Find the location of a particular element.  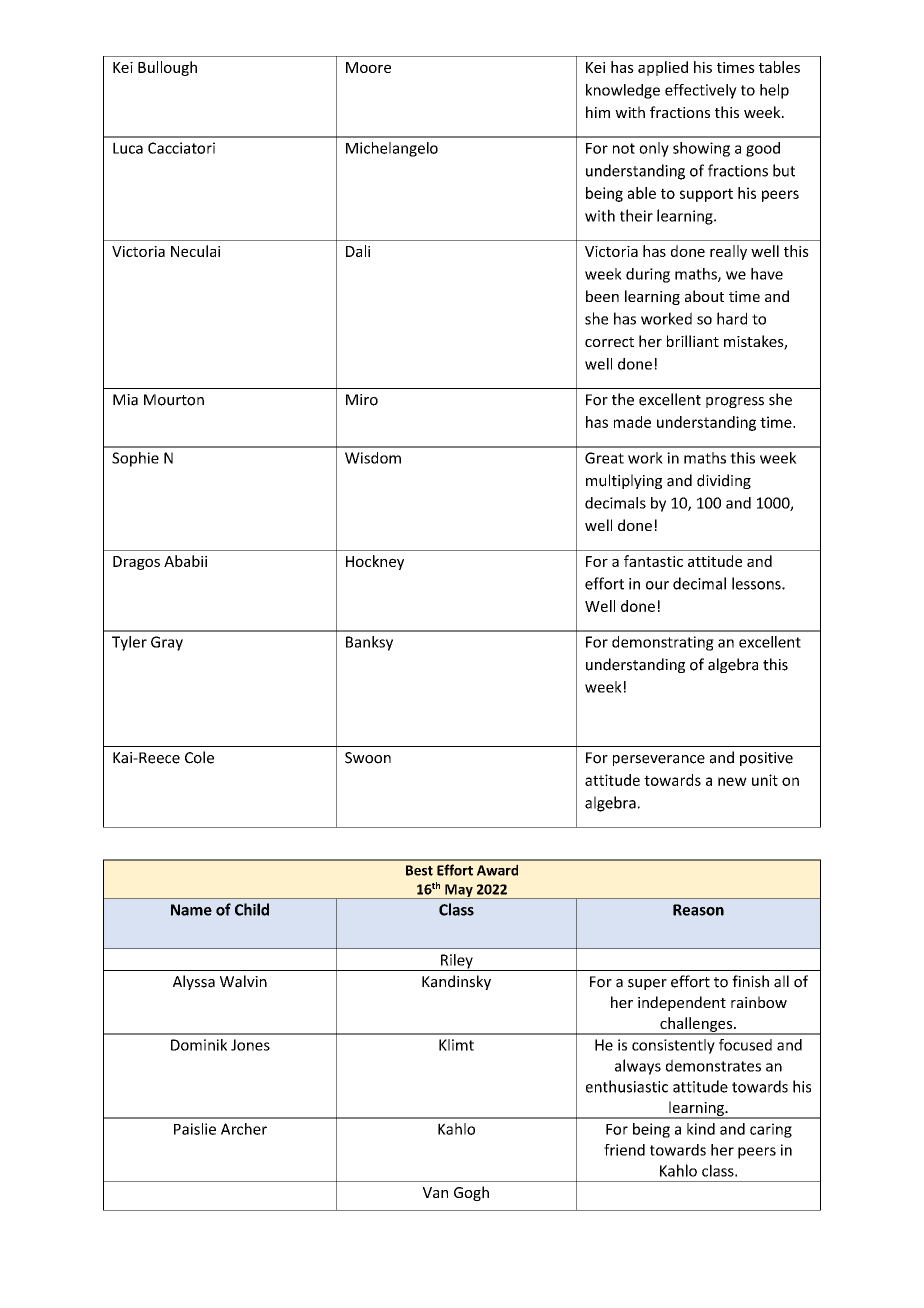

Luca is located at coordinates (128, 148).
